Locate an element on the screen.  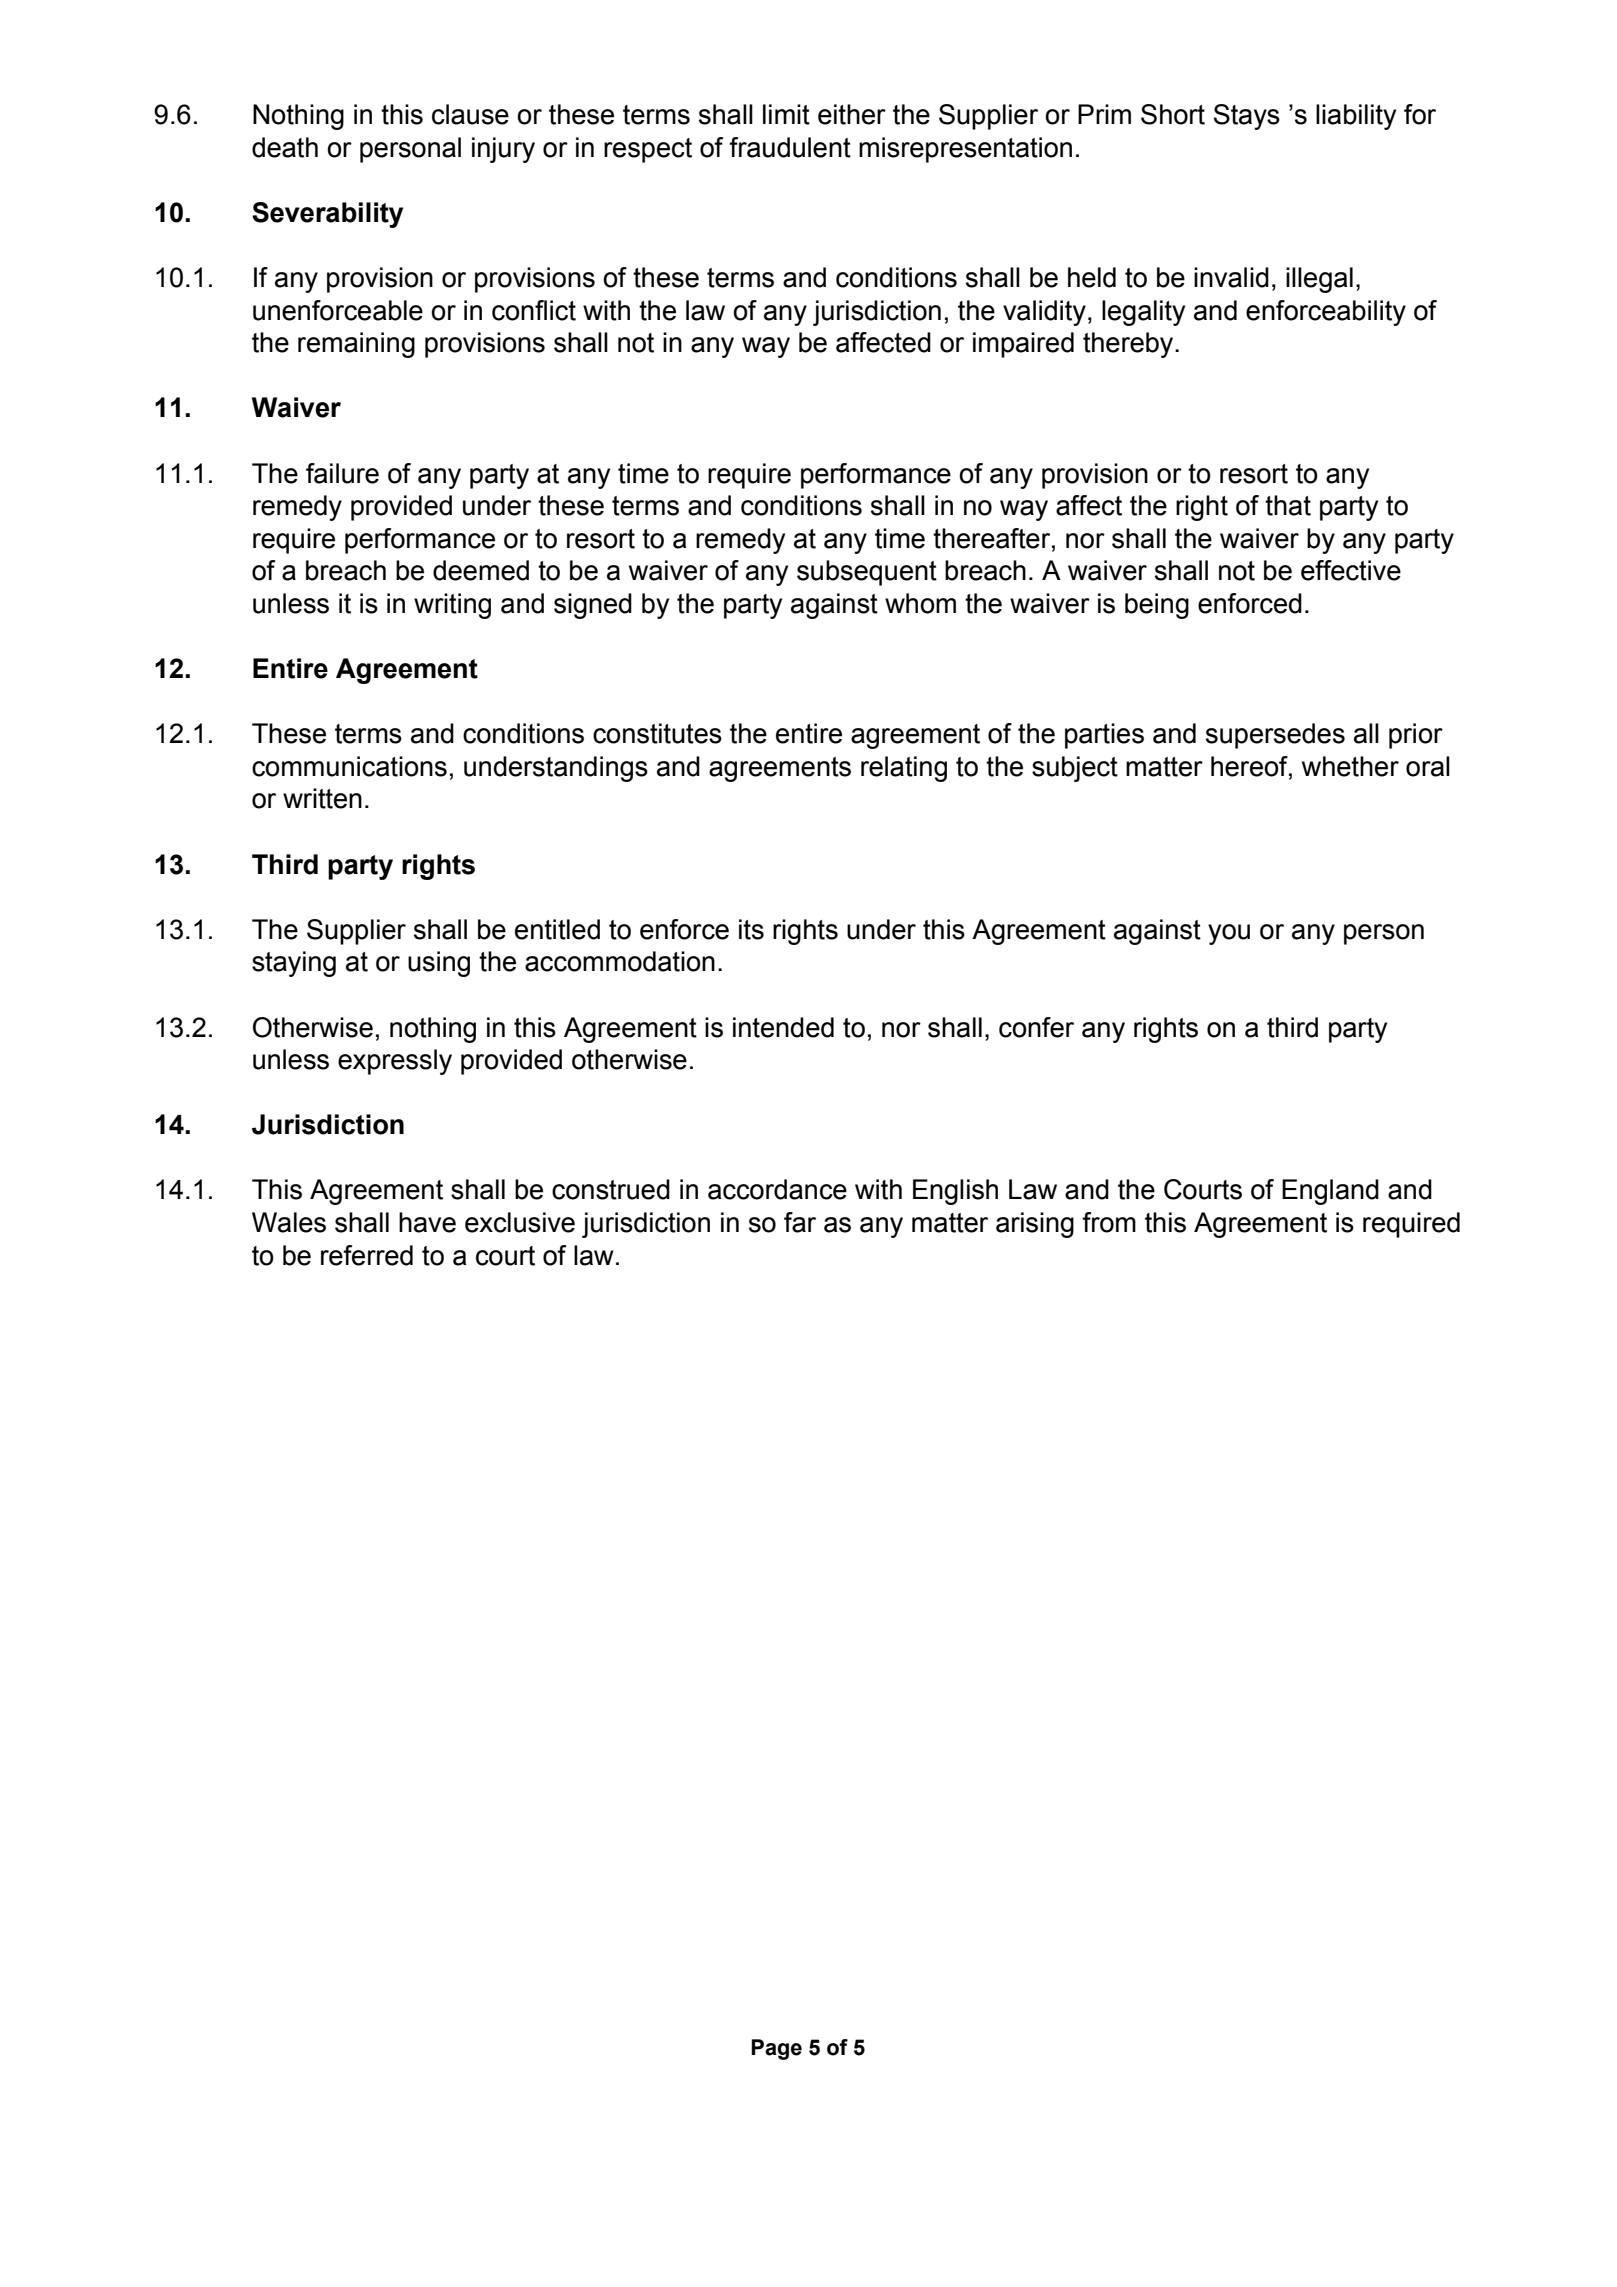
either is located at coordinates (852, 114).
